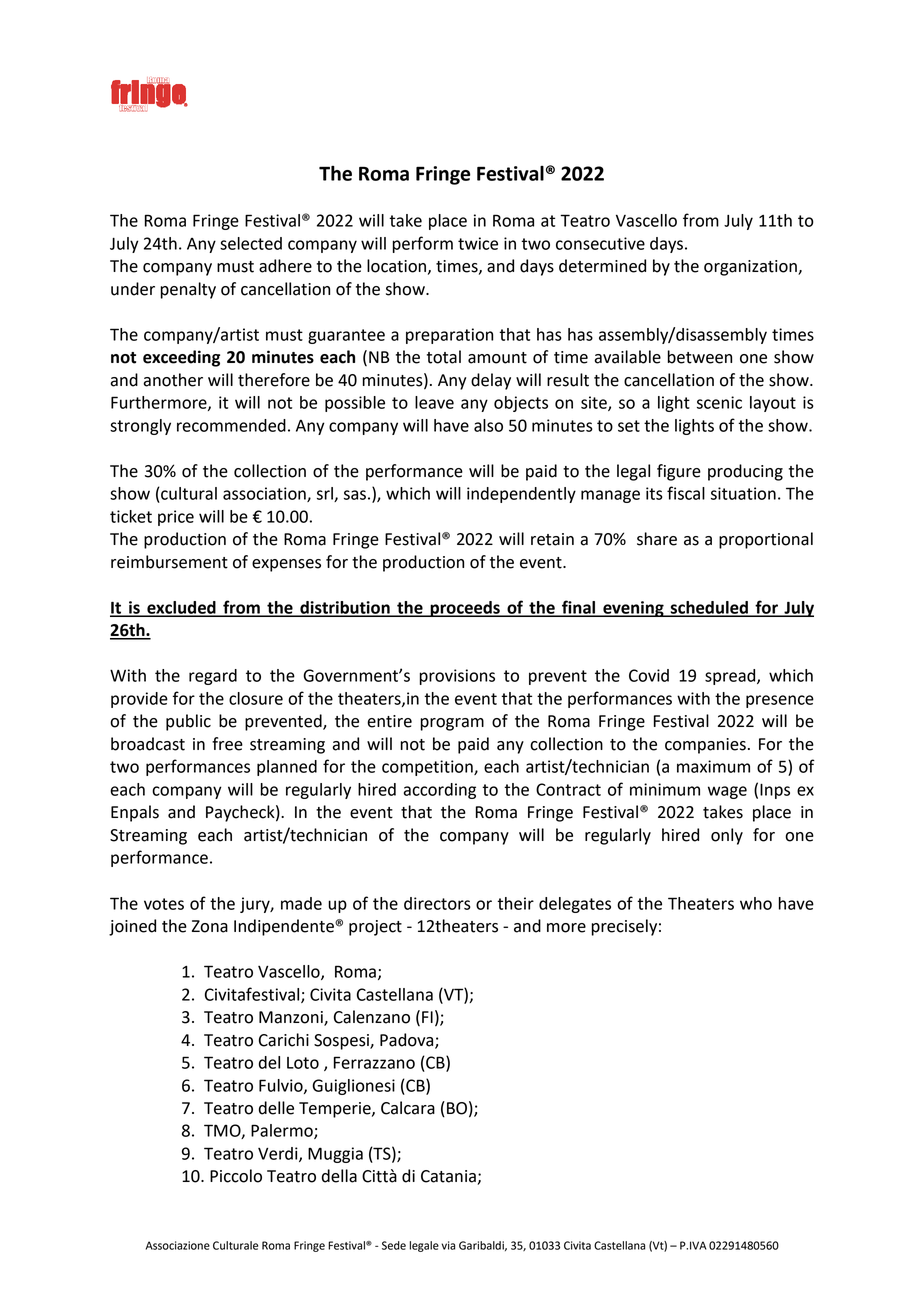 The image size is (924, 1308). I want to click on Associazione, so click(178, 1245).
